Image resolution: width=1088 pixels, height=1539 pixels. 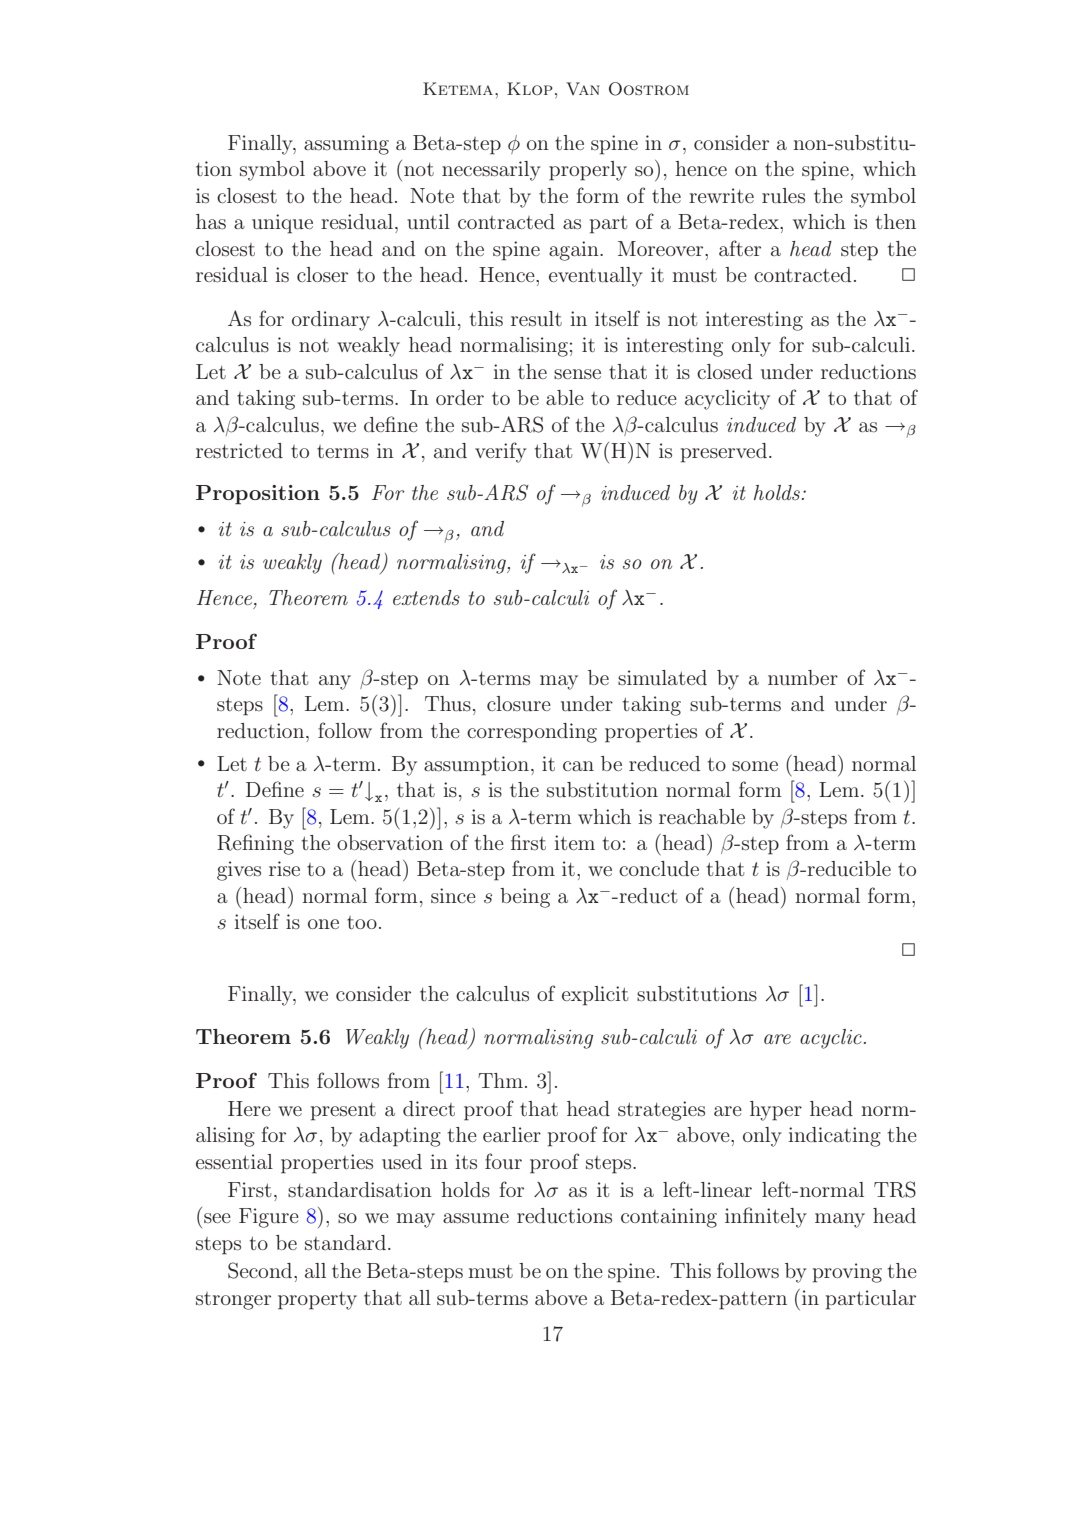 I want to click on Van, so click(x=583, y=88).
